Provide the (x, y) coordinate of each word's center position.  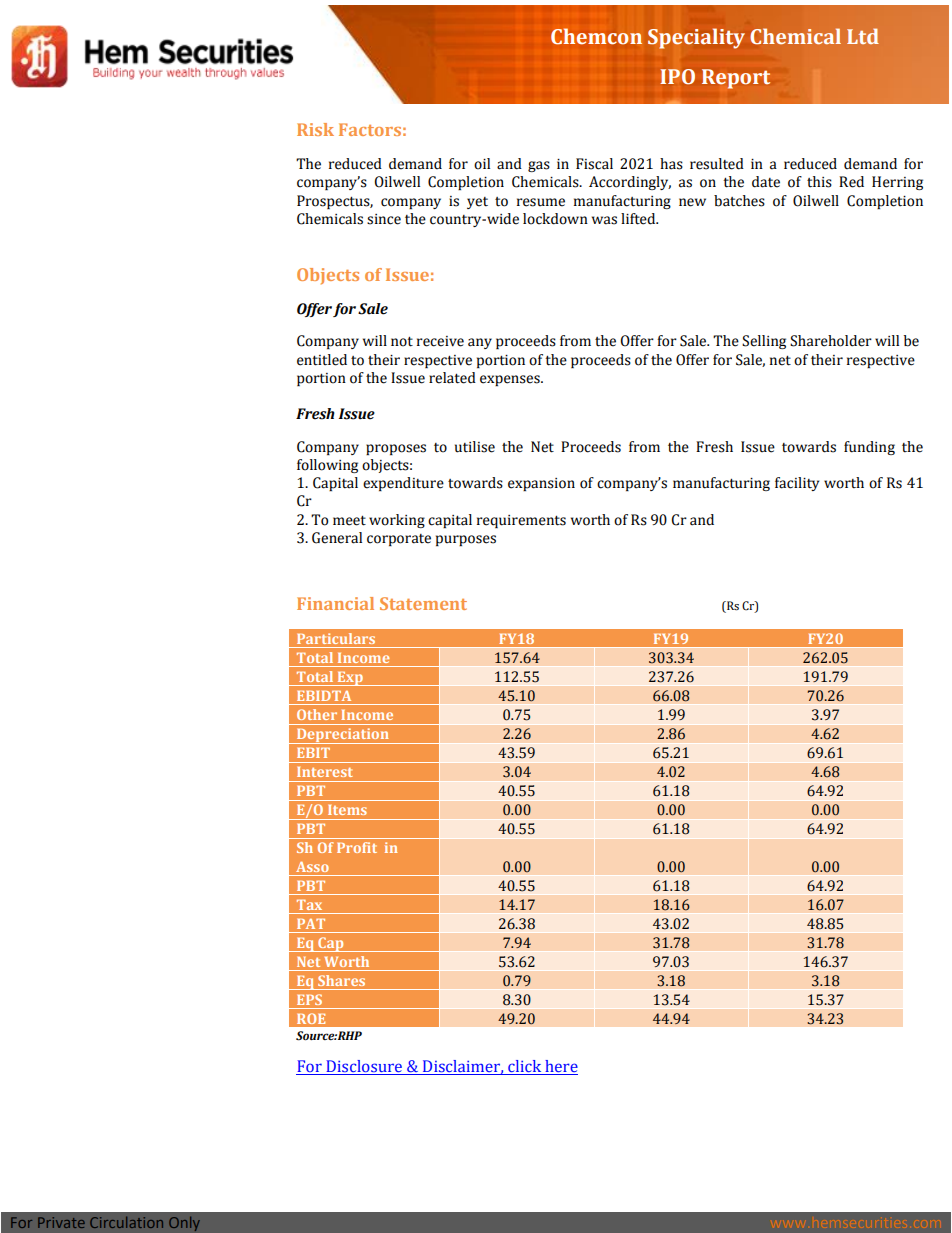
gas (539, 166)
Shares (341, 980)
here (560, 1067)
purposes (466, 540)
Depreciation (343, 736)
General (337, 538)
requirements (521, 521)
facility (797, 484)
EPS (309, 999)
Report (736, 79)
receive (440, 341)
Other (317, 714)
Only (184, 1224)
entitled (322, 360)
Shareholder (831, 341)
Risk (315, 129)
